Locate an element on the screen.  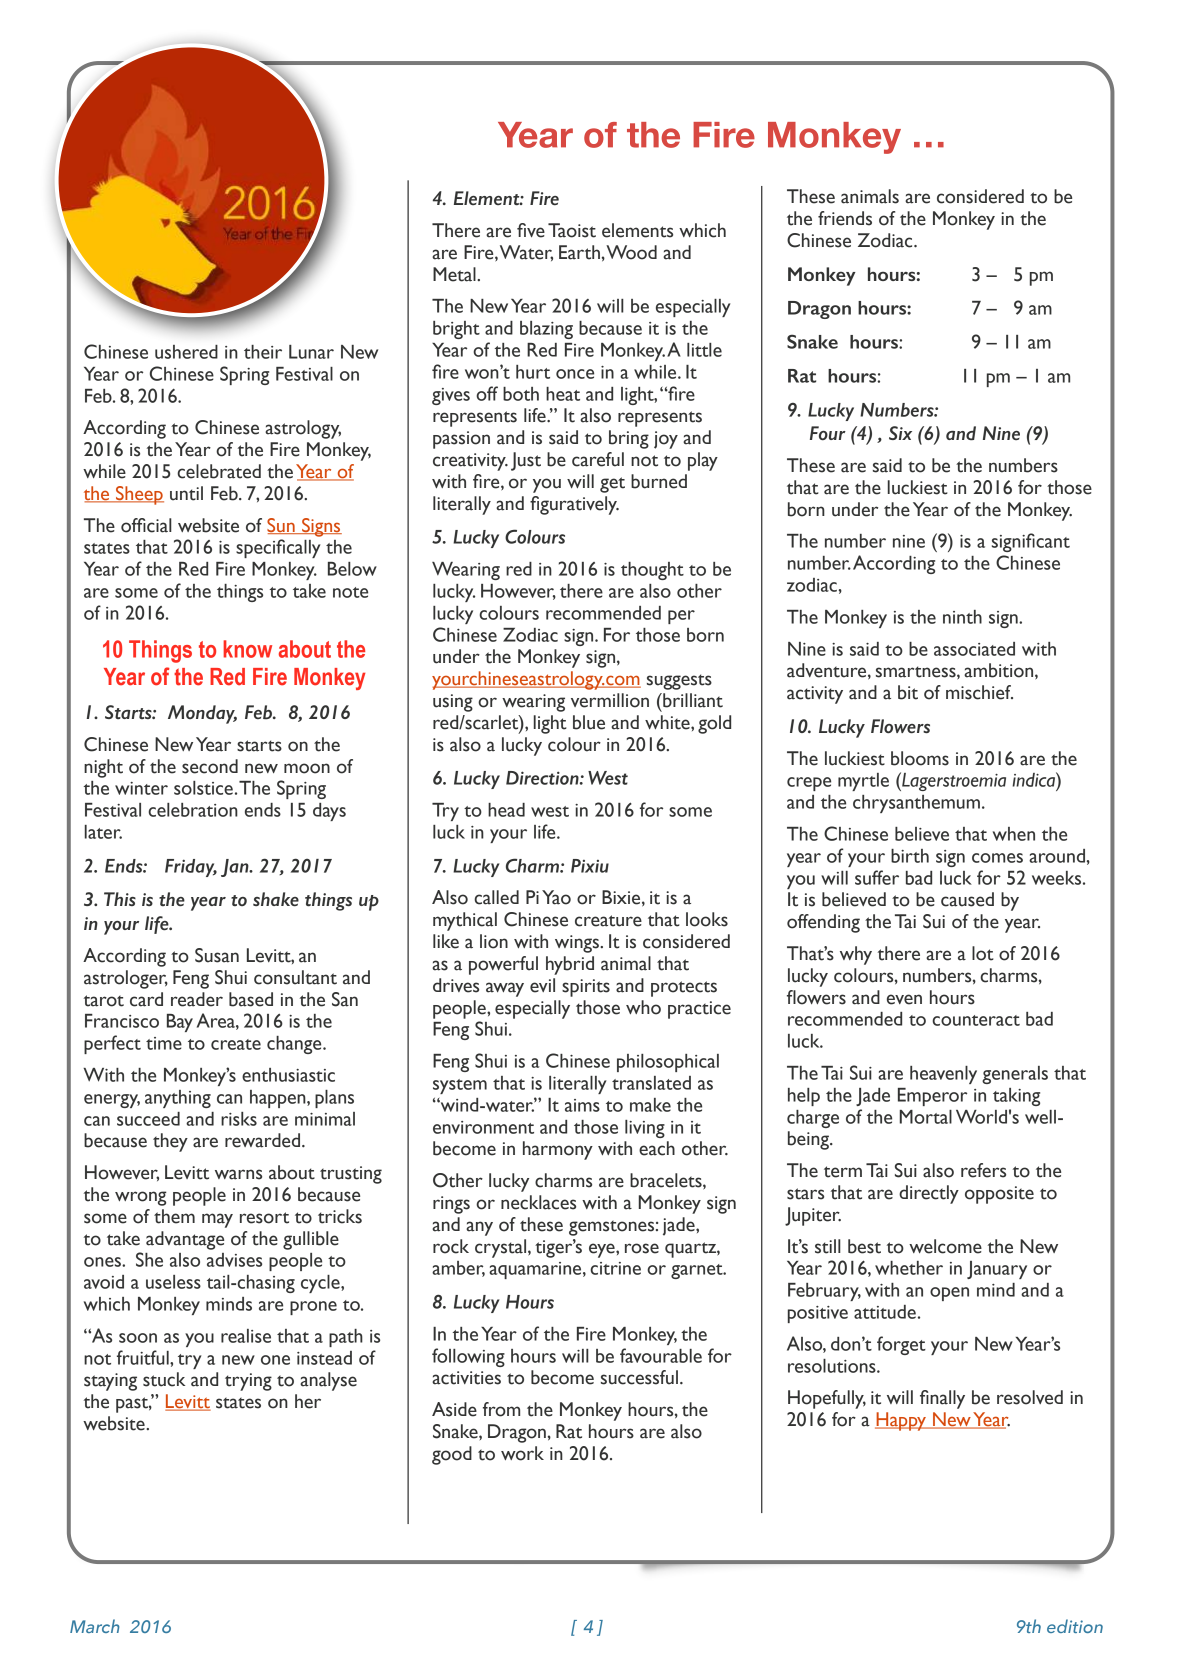
March is located at coordinates (94, 1626).
